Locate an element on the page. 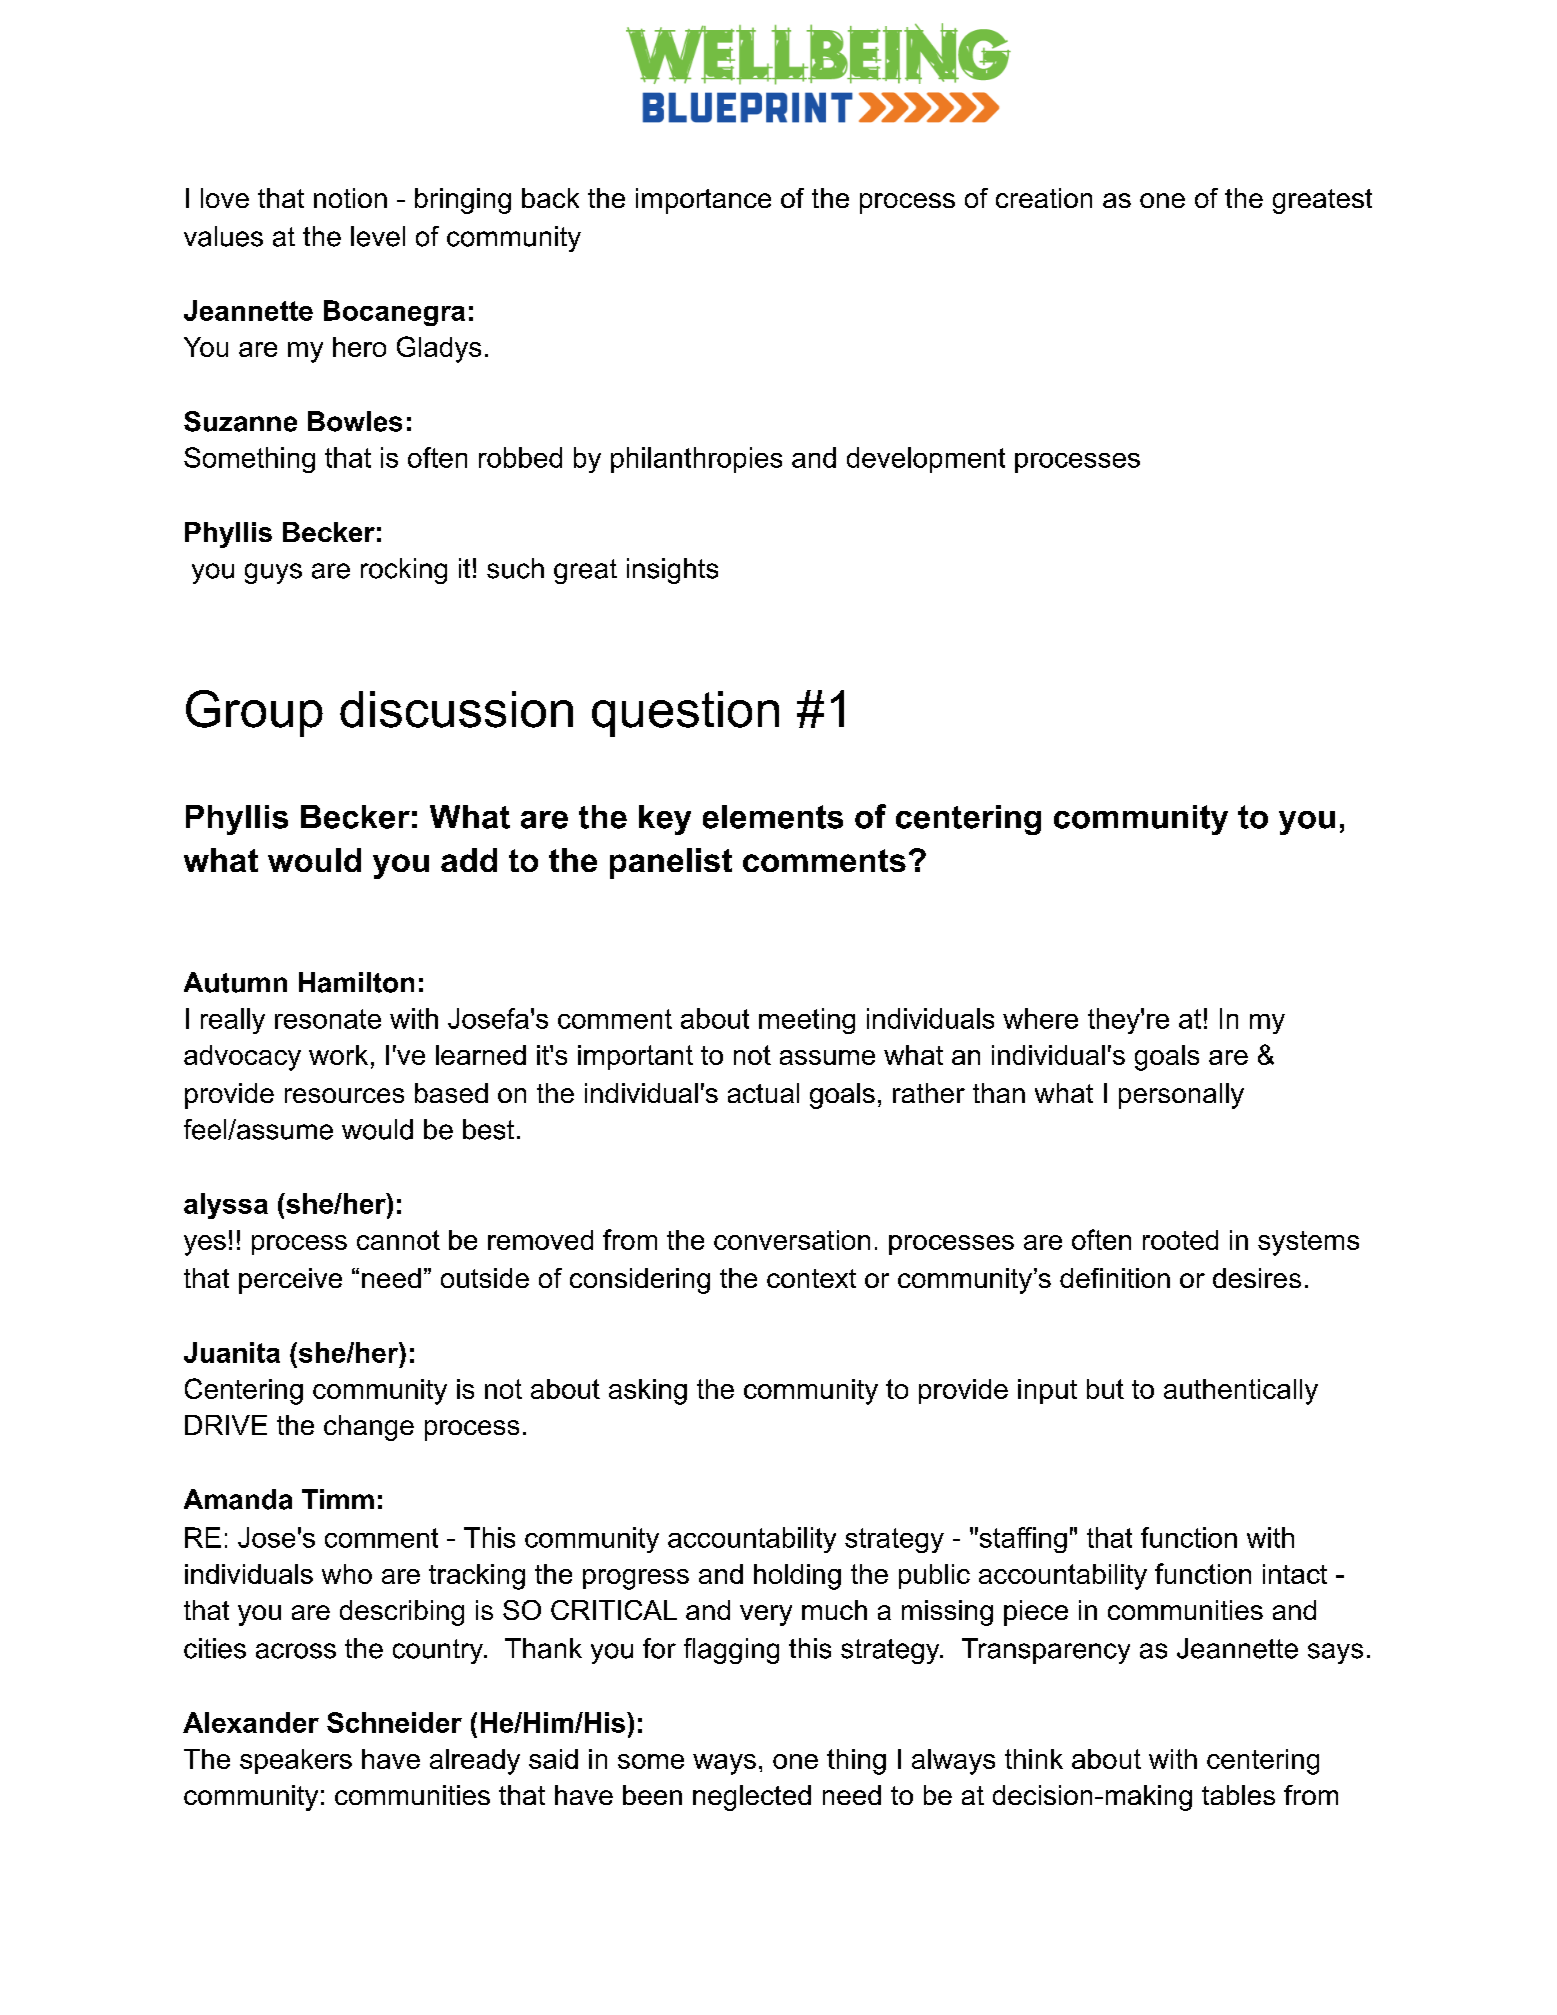 The height and width of the page is (2015, 1557). meeting is located at coordinates (807, 1021).
